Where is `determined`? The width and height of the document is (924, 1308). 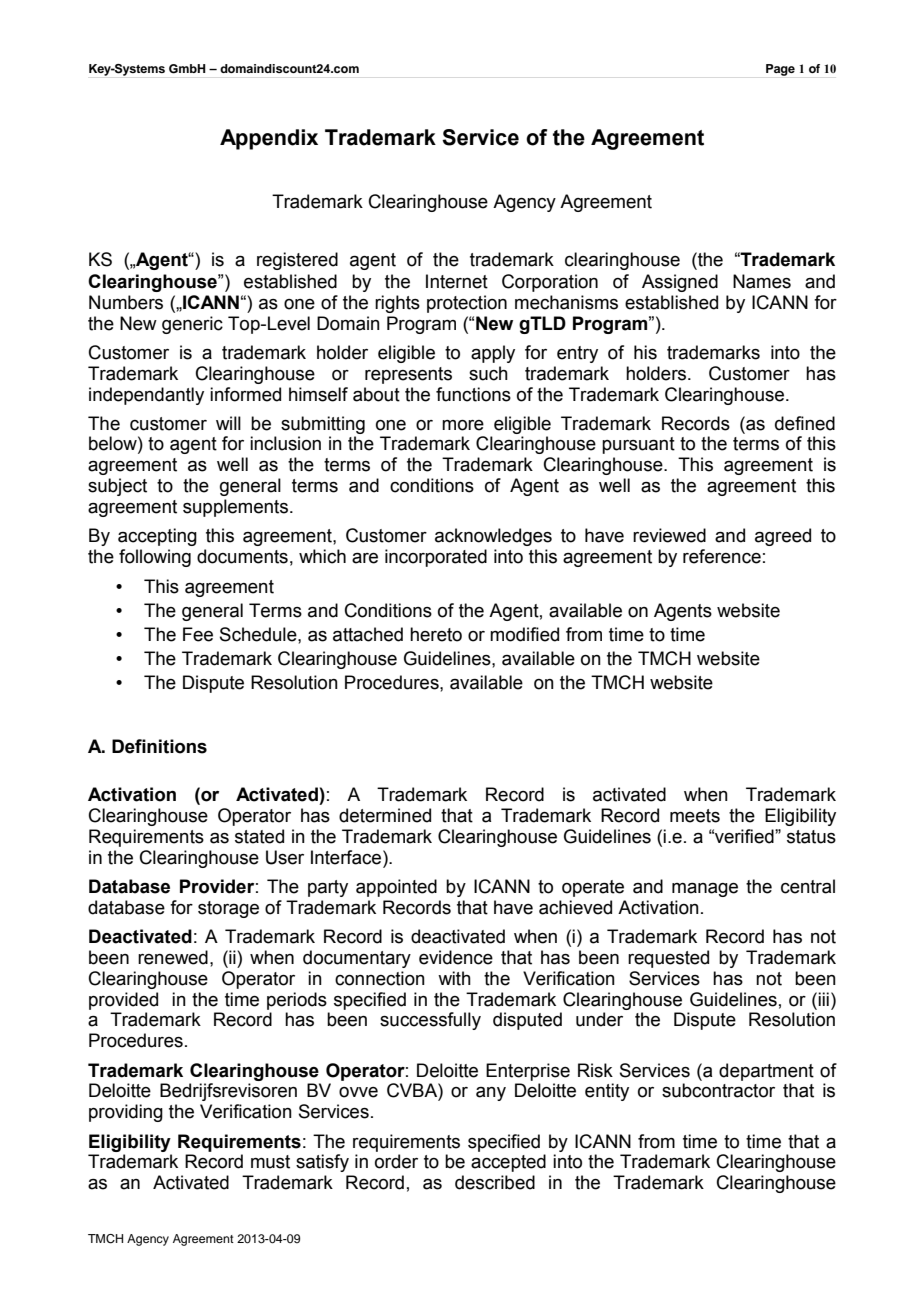
determined is located at coordinates (385, 815).
